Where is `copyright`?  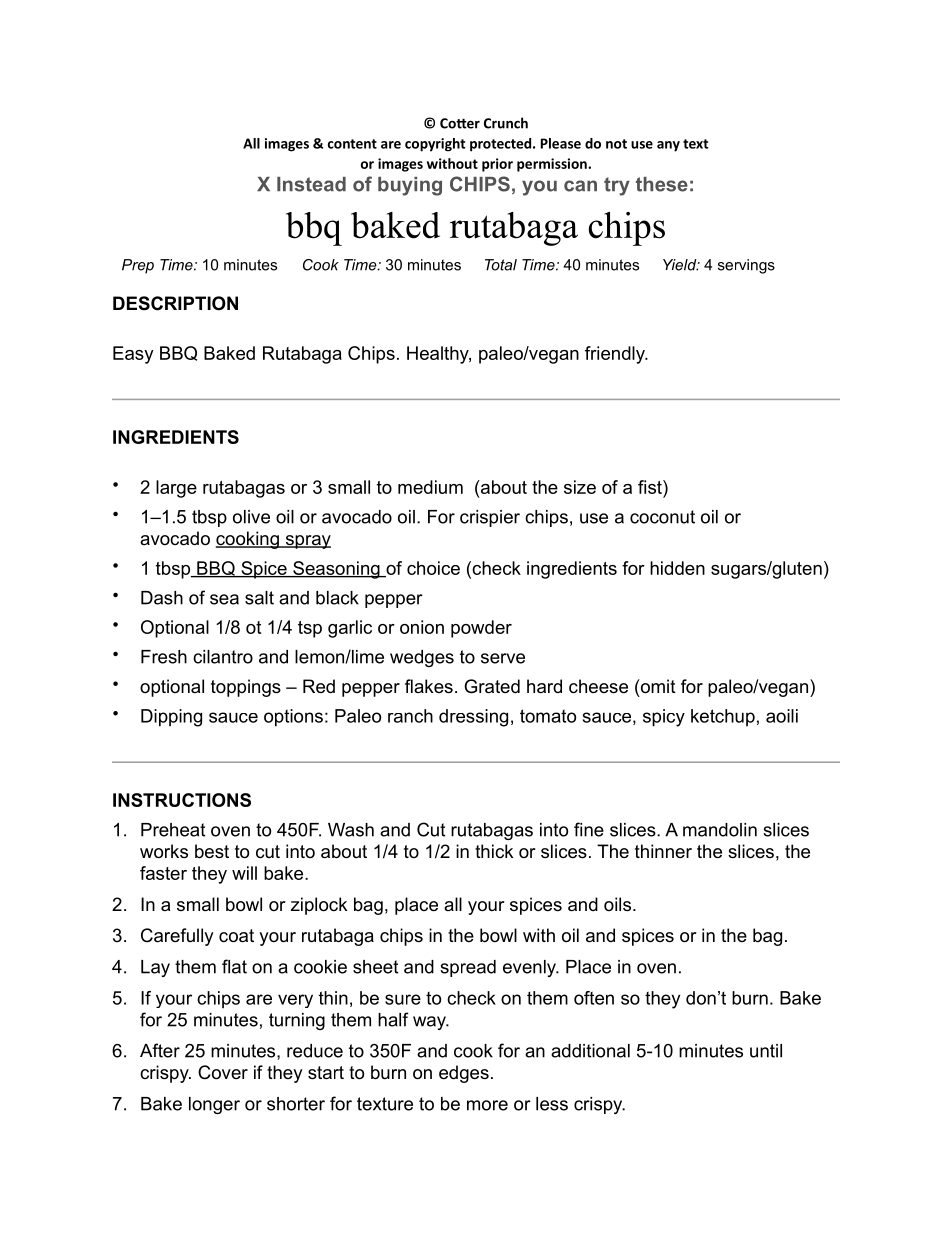 copyright is located at coordinates (435, 145).
